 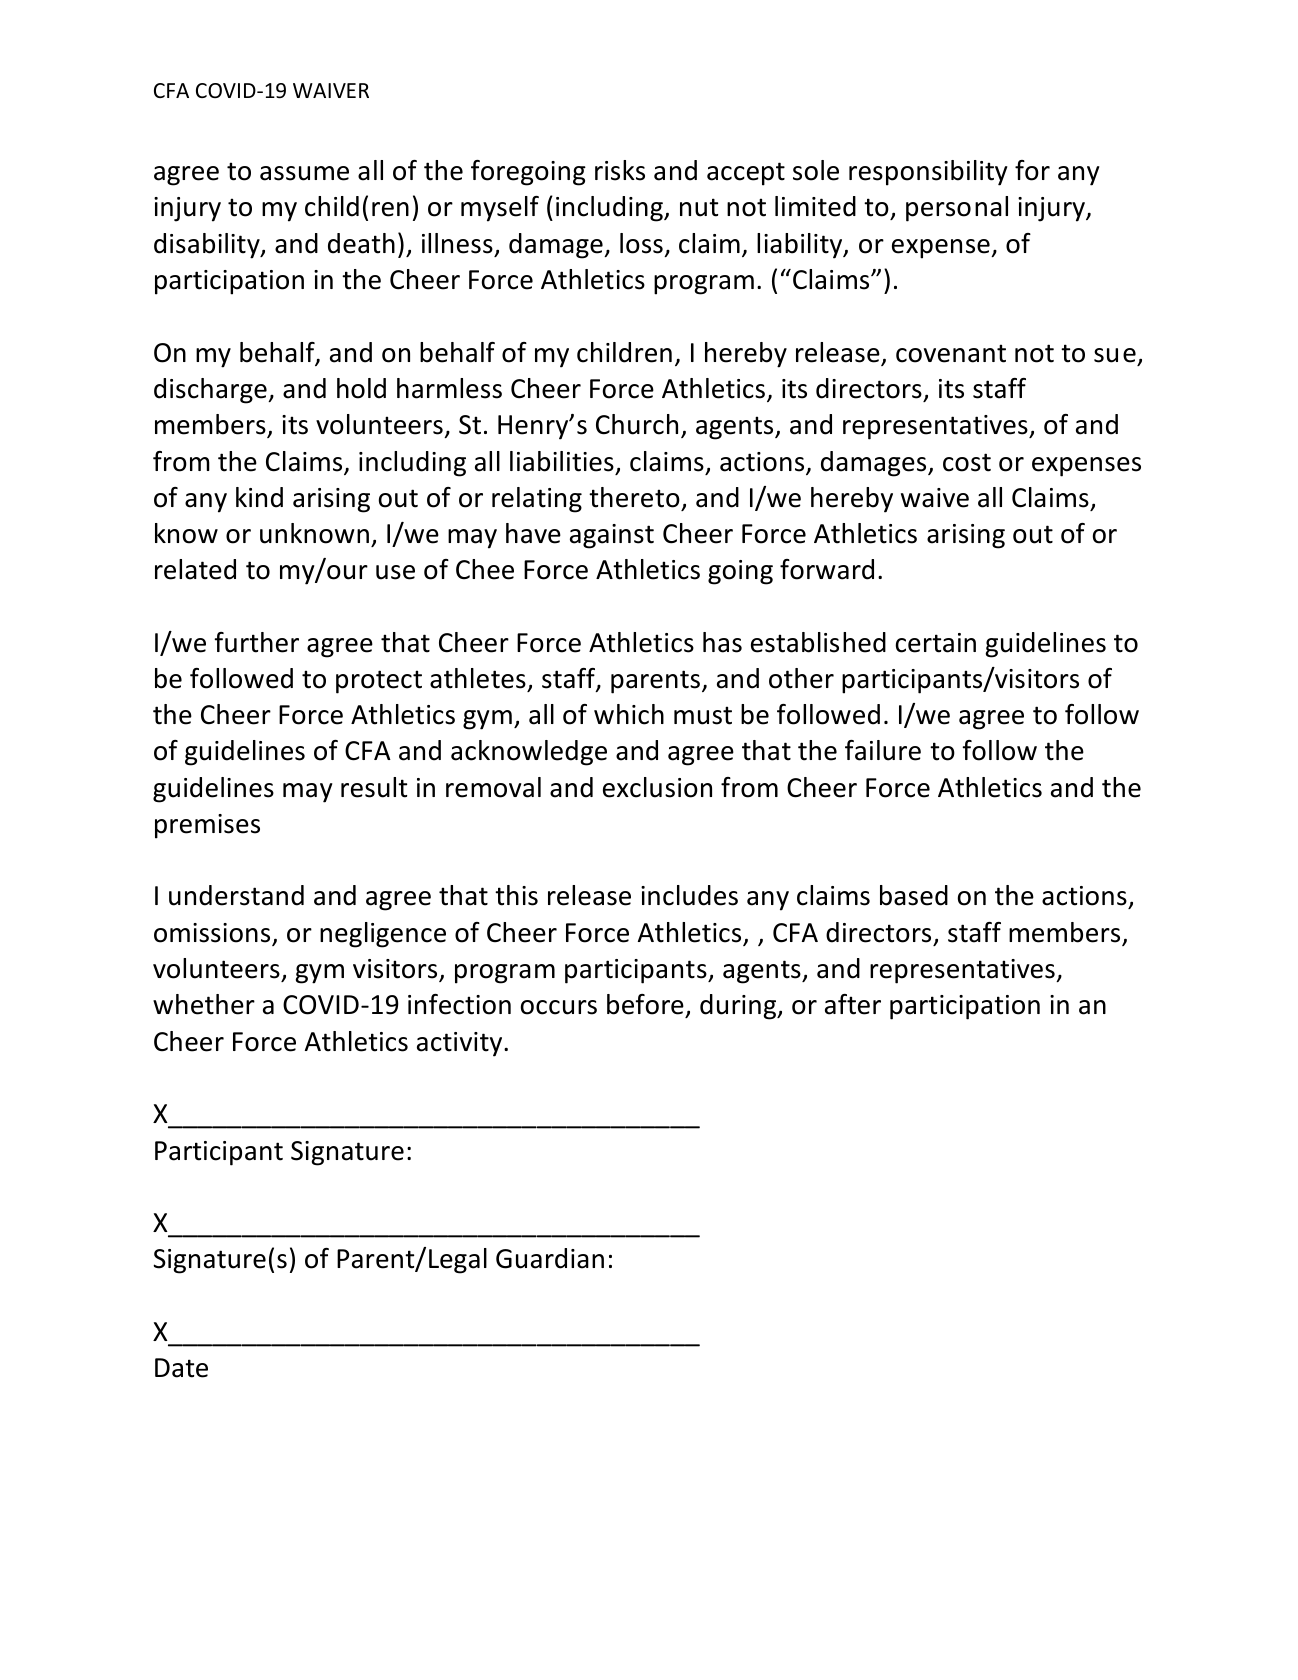 What do you see at coordinates (612, 536) in the document?
I see `against` at bounding box center [612, 536].
